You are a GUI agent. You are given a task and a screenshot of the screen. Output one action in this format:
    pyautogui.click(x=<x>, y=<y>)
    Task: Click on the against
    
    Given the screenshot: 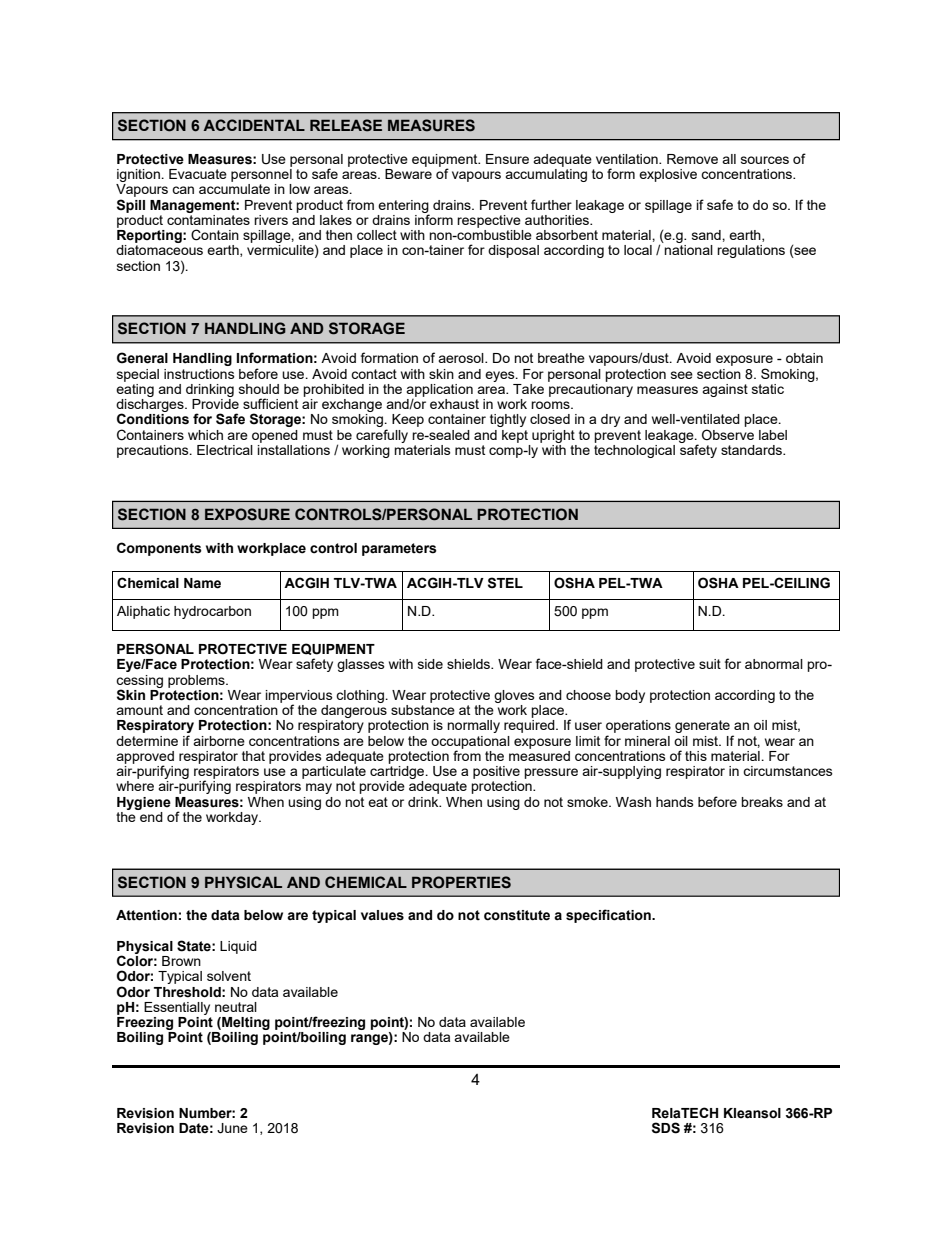 What is the action you would take?
    pyautogui.click(x=725, y=390)
